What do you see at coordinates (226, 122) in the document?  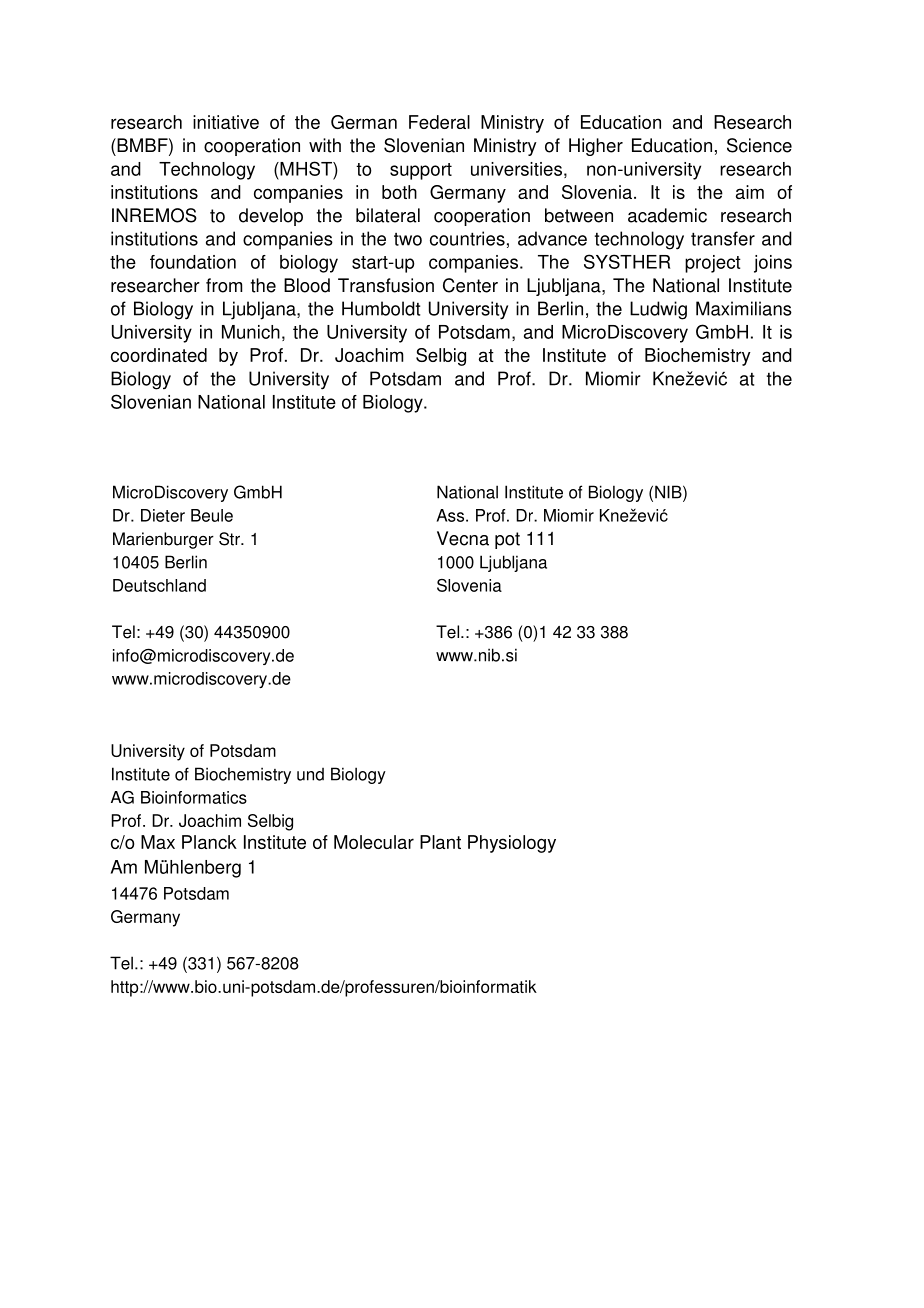 I see `initiative` at bounding box center [226, 122].
